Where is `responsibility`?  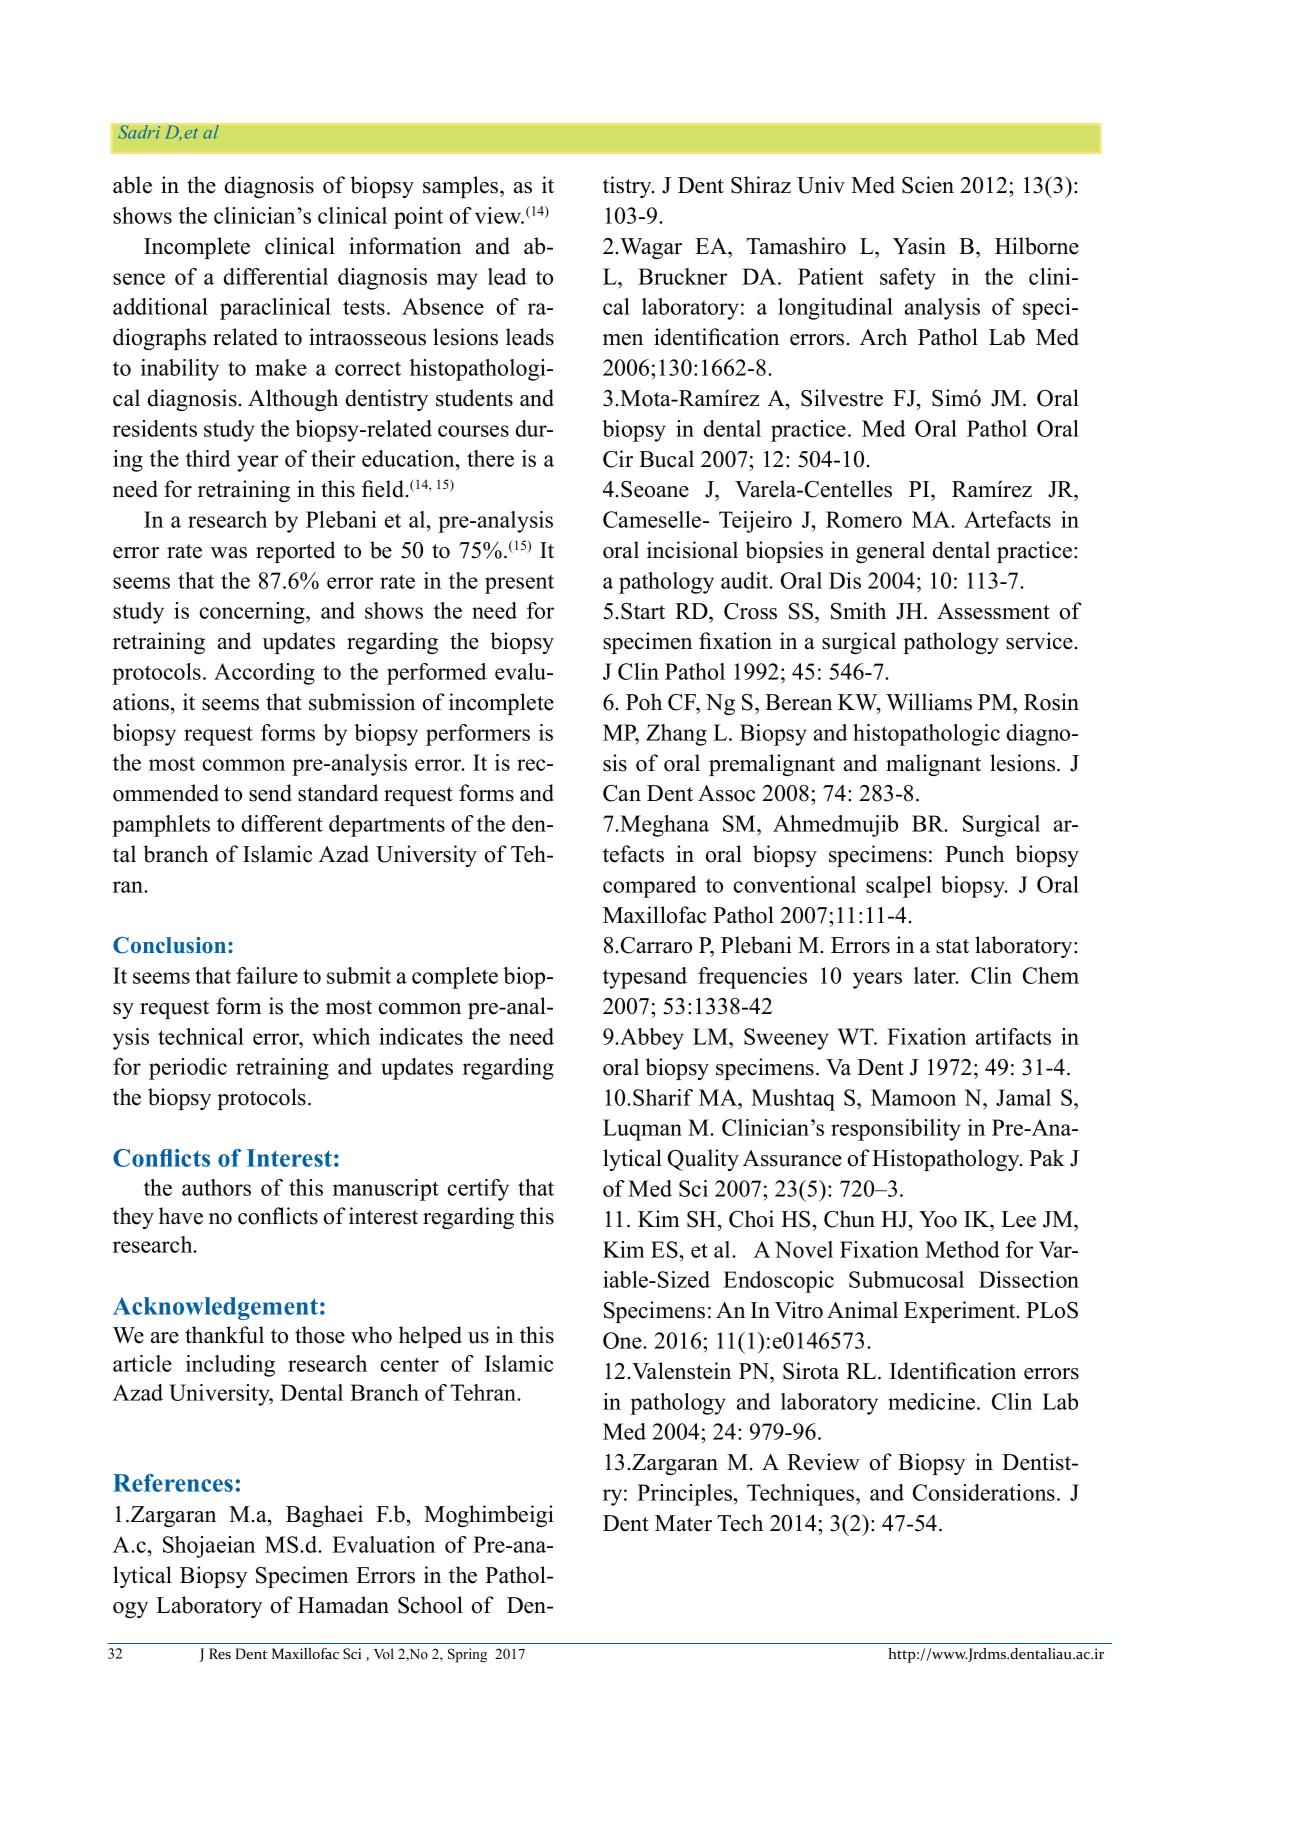 responsibility is located at coordinates (896, 1130).
